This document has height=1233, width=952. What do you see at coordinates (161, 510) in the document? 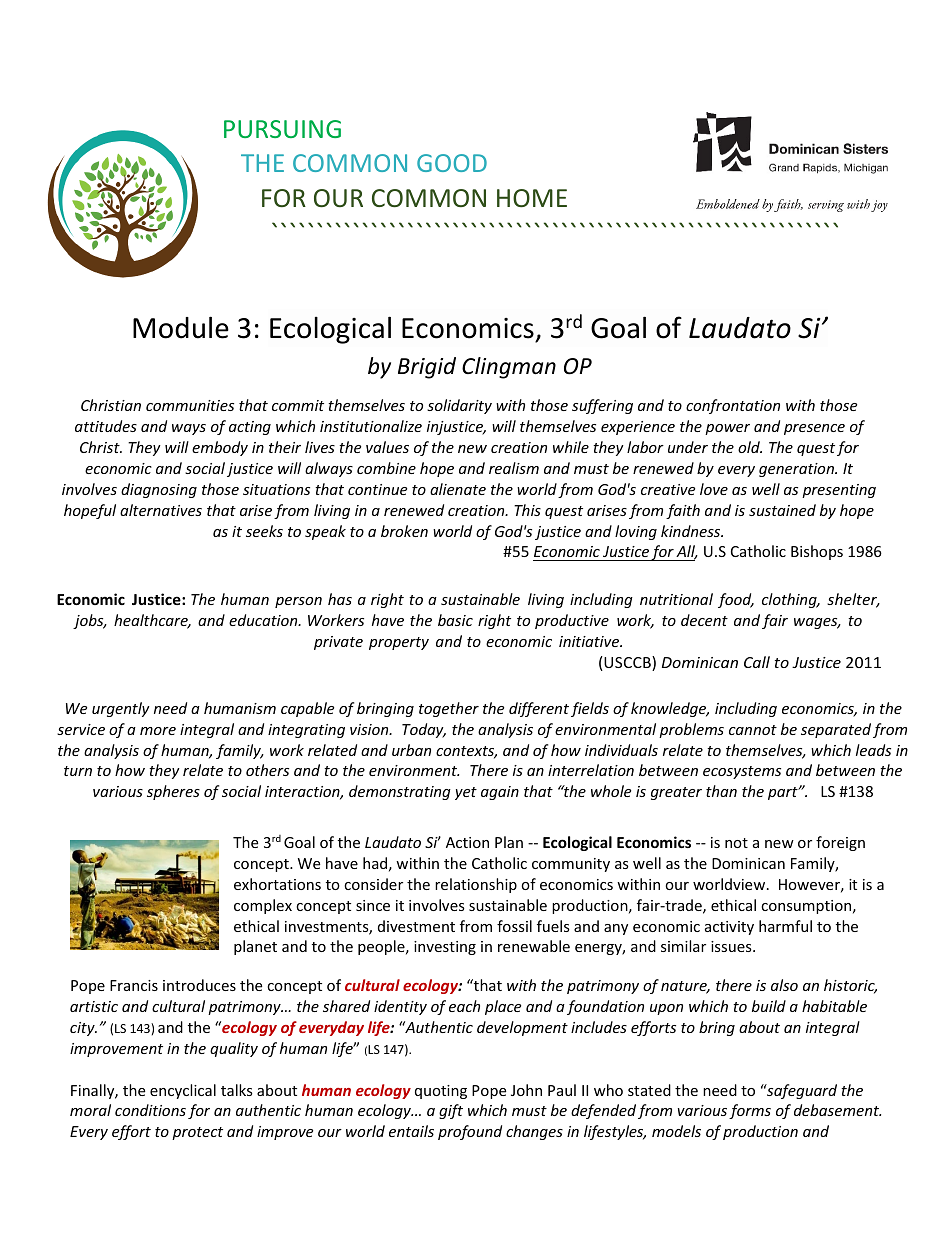
I see `alternatives` at bounding box center [161, 510].
